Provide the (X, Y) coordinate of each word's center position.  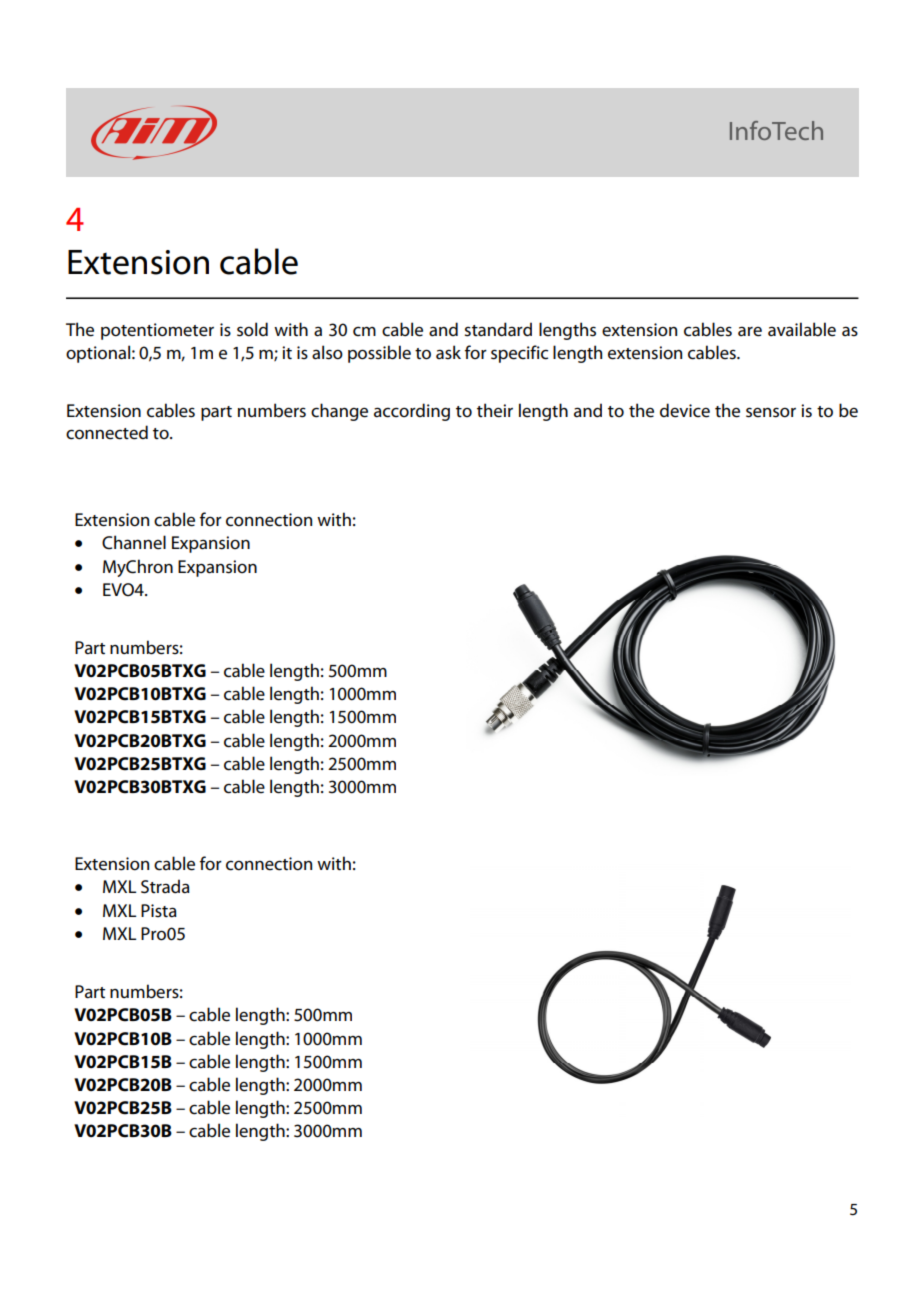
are (750, 331)
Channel (134, 542)
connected (107, 432)
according (412, 412)
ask (448, 352)
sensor (771, 412)
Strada (165, 886)
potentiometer (157, 331)
